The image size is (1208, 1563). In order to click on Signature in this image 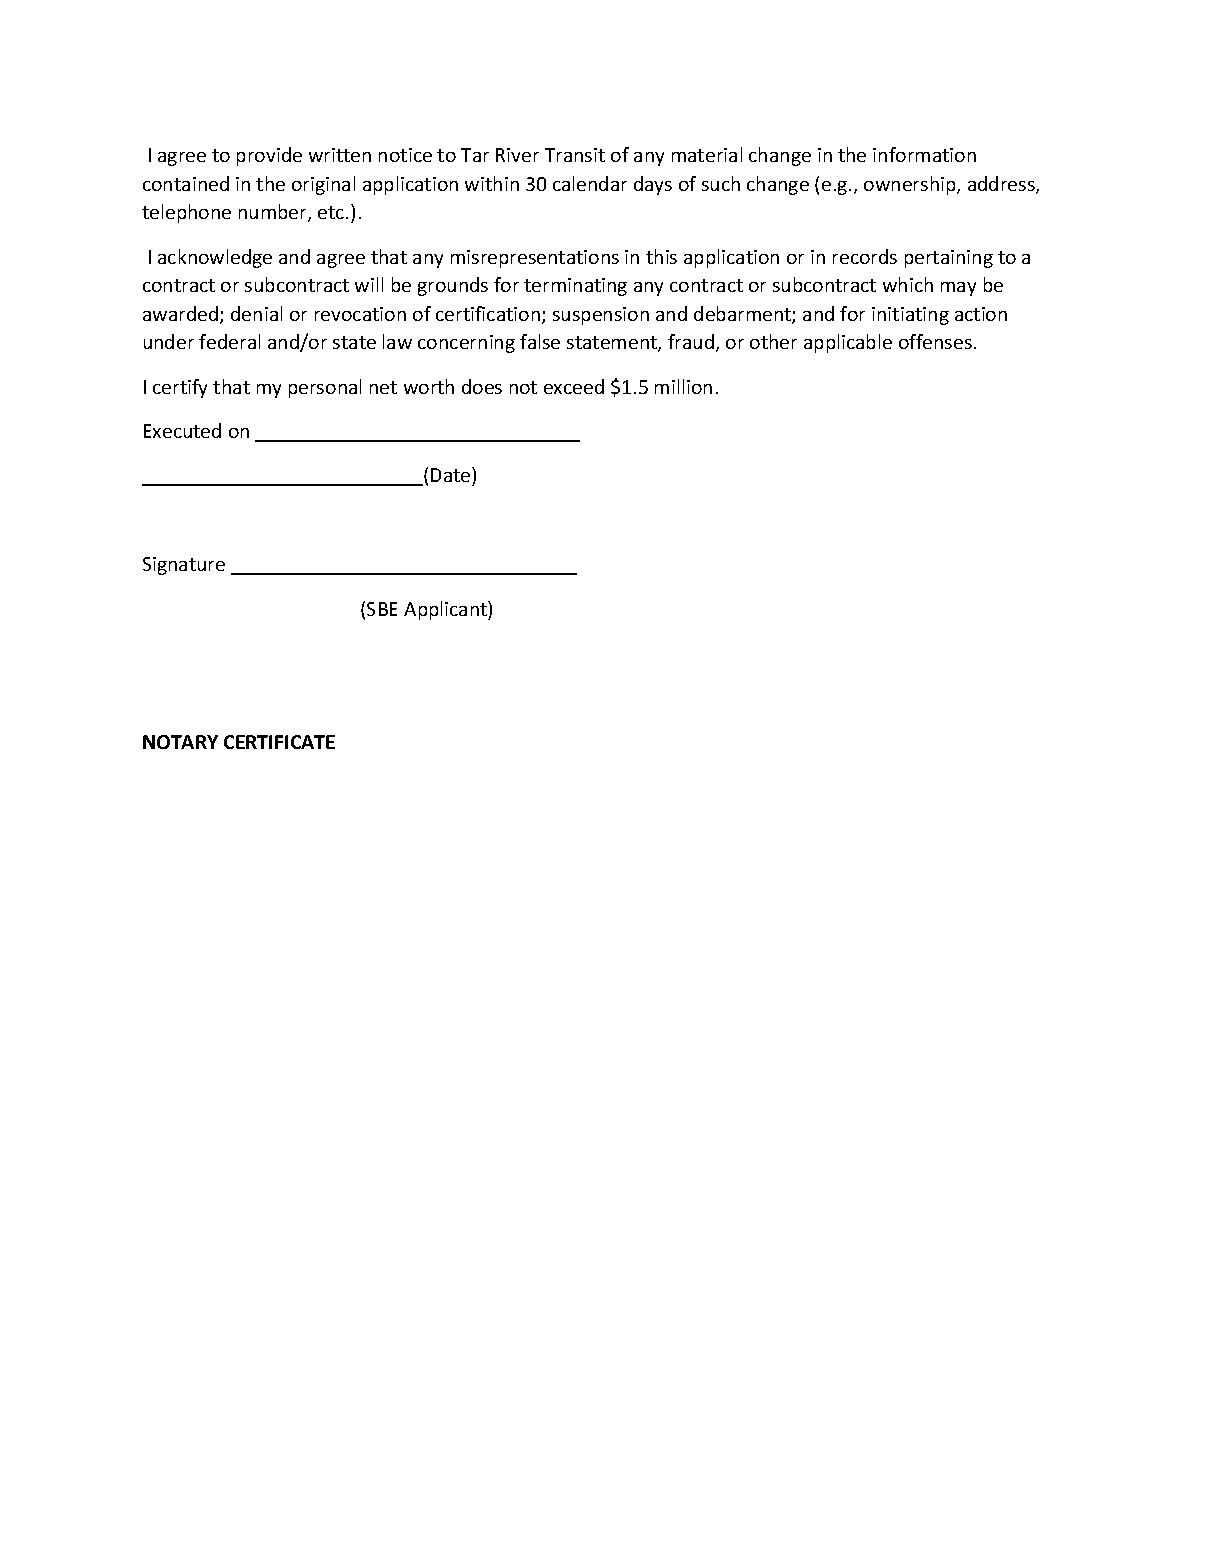, I will do `click(184, 566)`.
